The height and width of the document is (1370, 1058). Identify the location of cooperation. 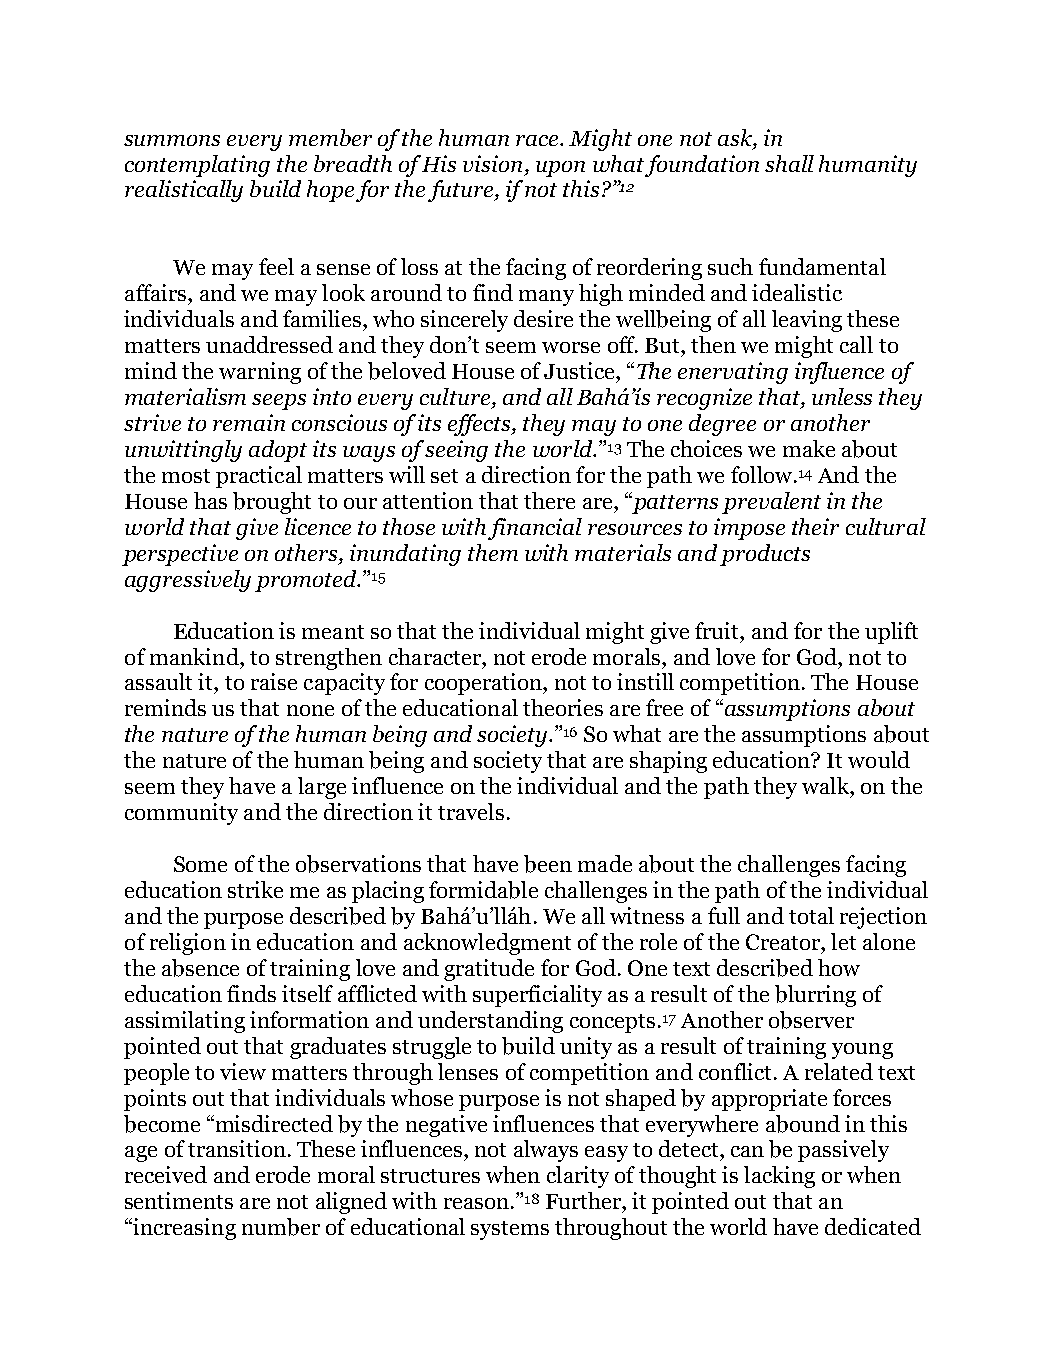
(484, 684).
